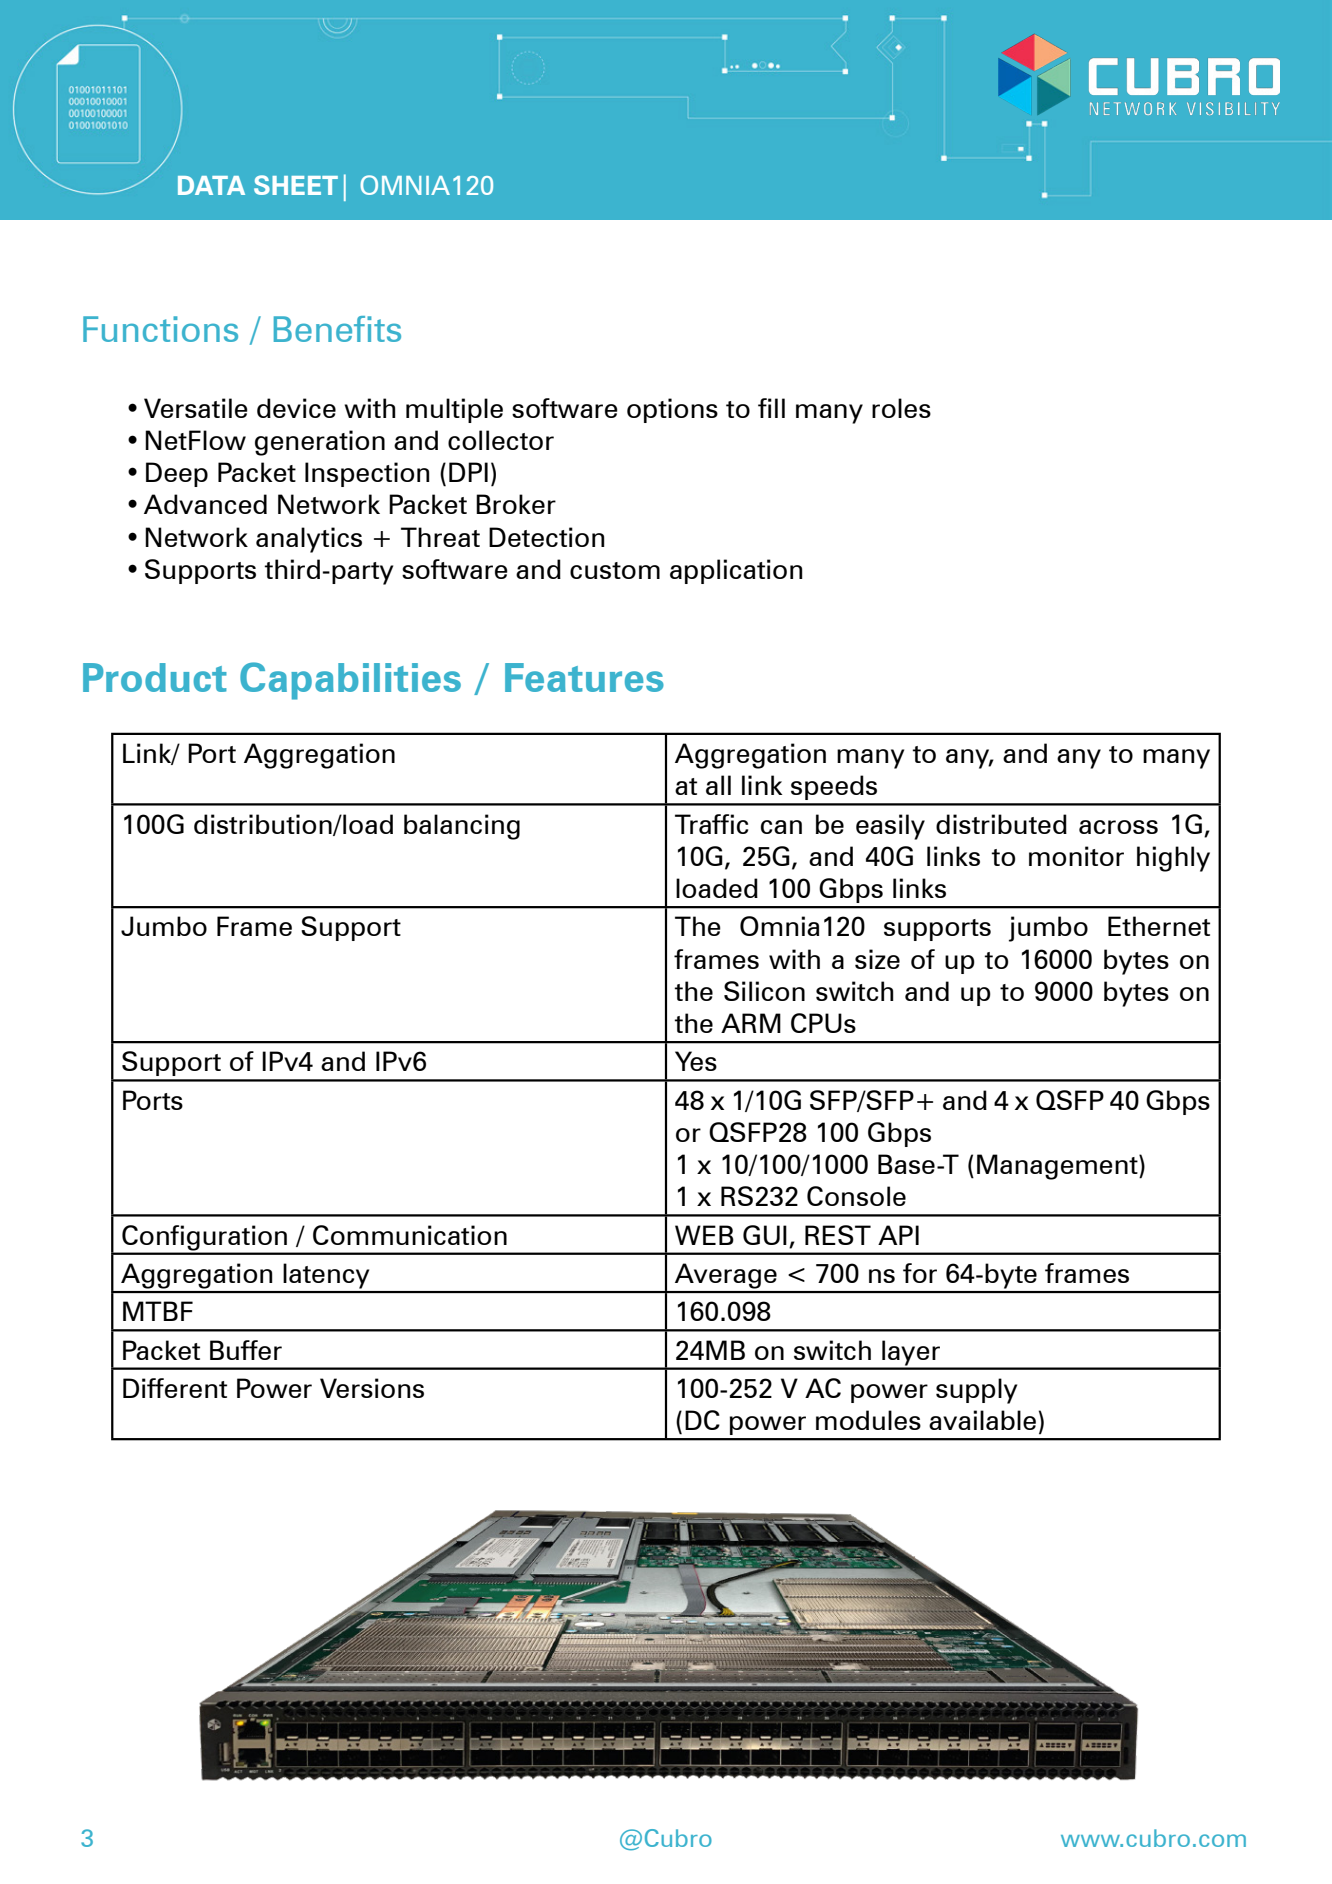 The width and height of the screenshot is (1332, 1884). Describe the element at coordinates (309, 540) in the screenshot. I see `analytics` at that location.
